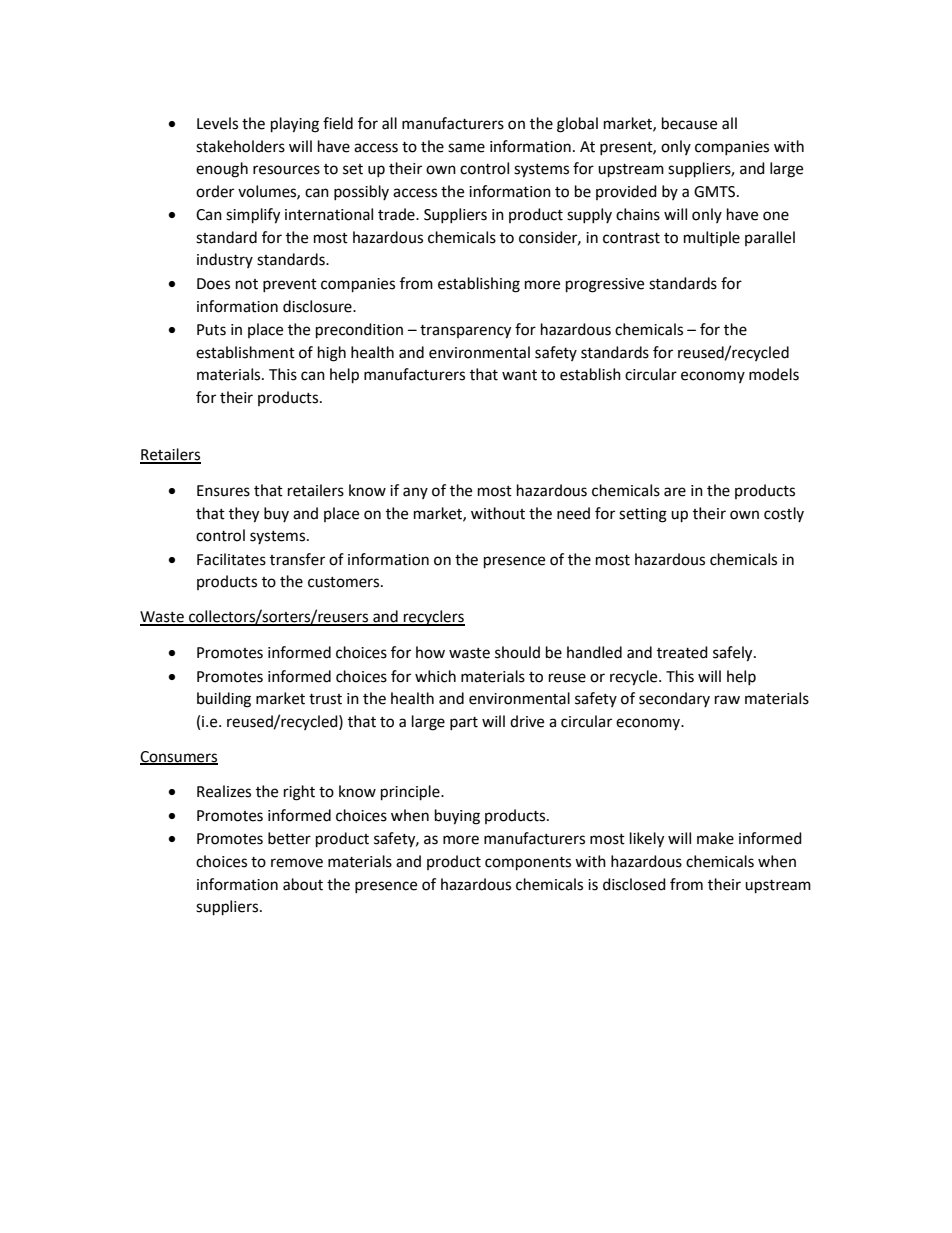  What do you see at coordinates (528, 864) in the image?
I see `components` at bounding box center [528, 864].
